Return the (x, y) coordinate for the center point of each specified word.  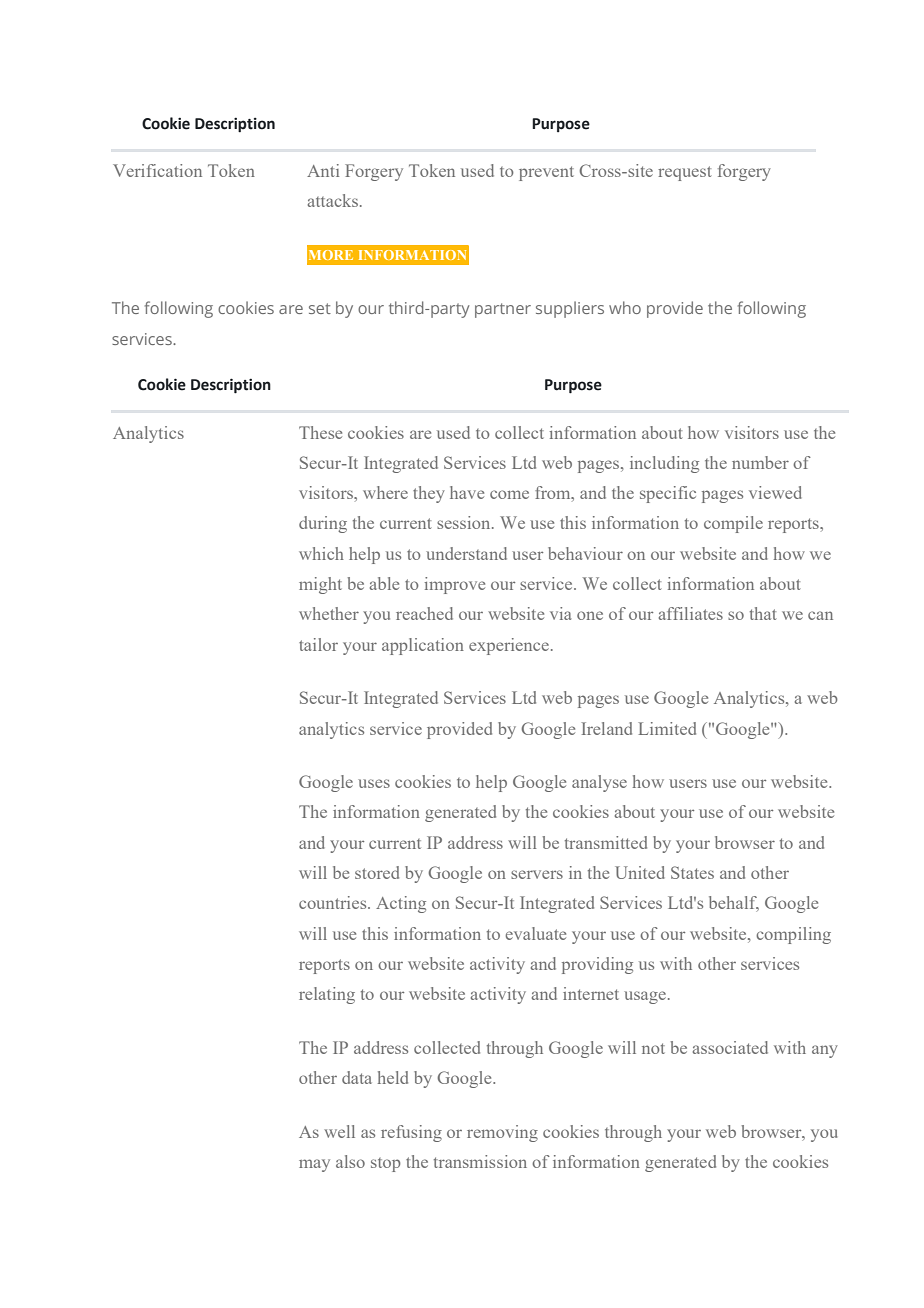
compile (733, 524)
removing (502, 1133)
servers (537, 874)
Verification (157, 170)
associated (730, 1047)
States (692, 872)
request (685, 173)
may (314, 1165)
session (465, 522)
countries (334, 902)
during (323, 524)
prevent (546, 173)
